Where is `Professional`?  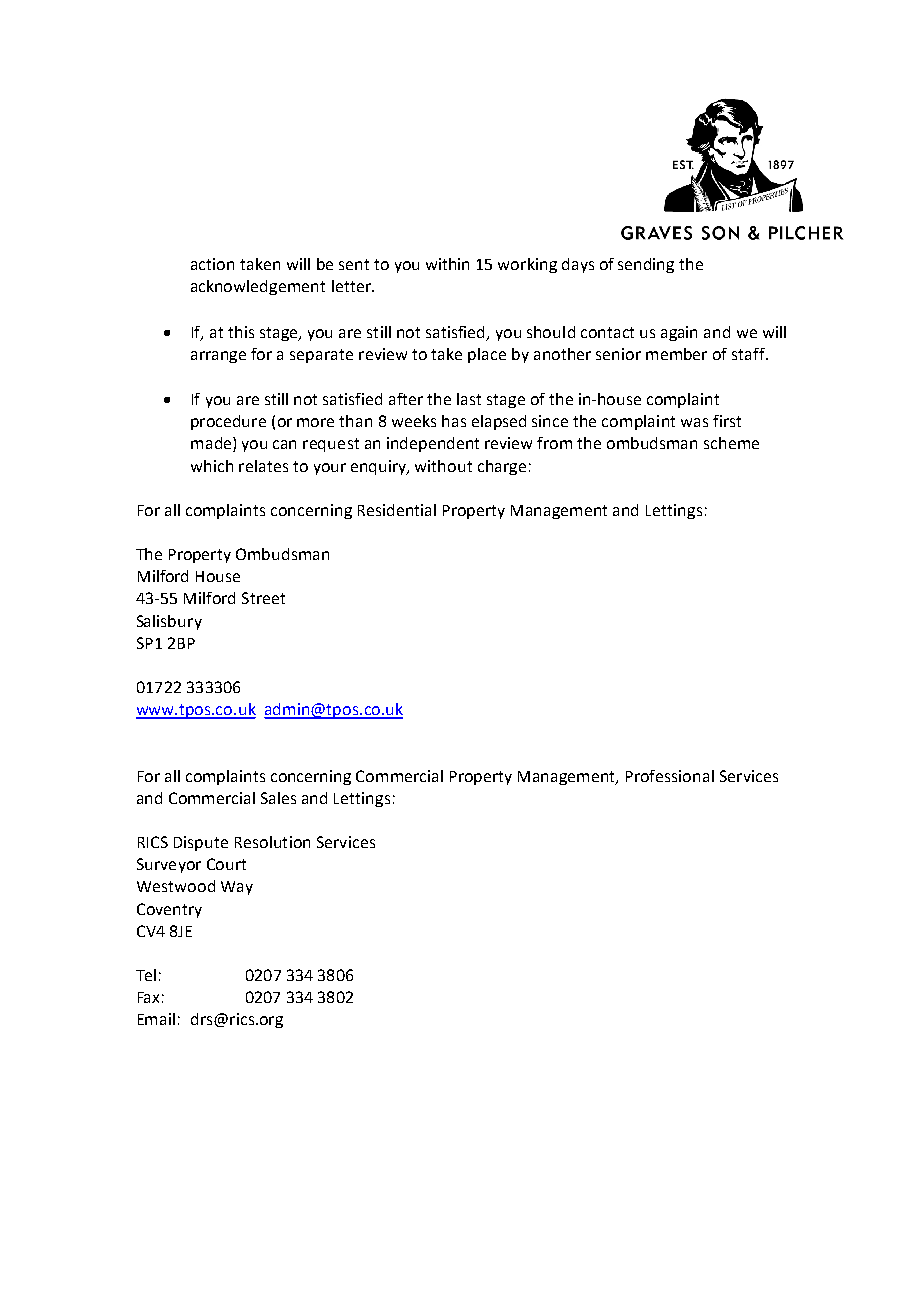
Professional is located at coordinates (670, 776).
